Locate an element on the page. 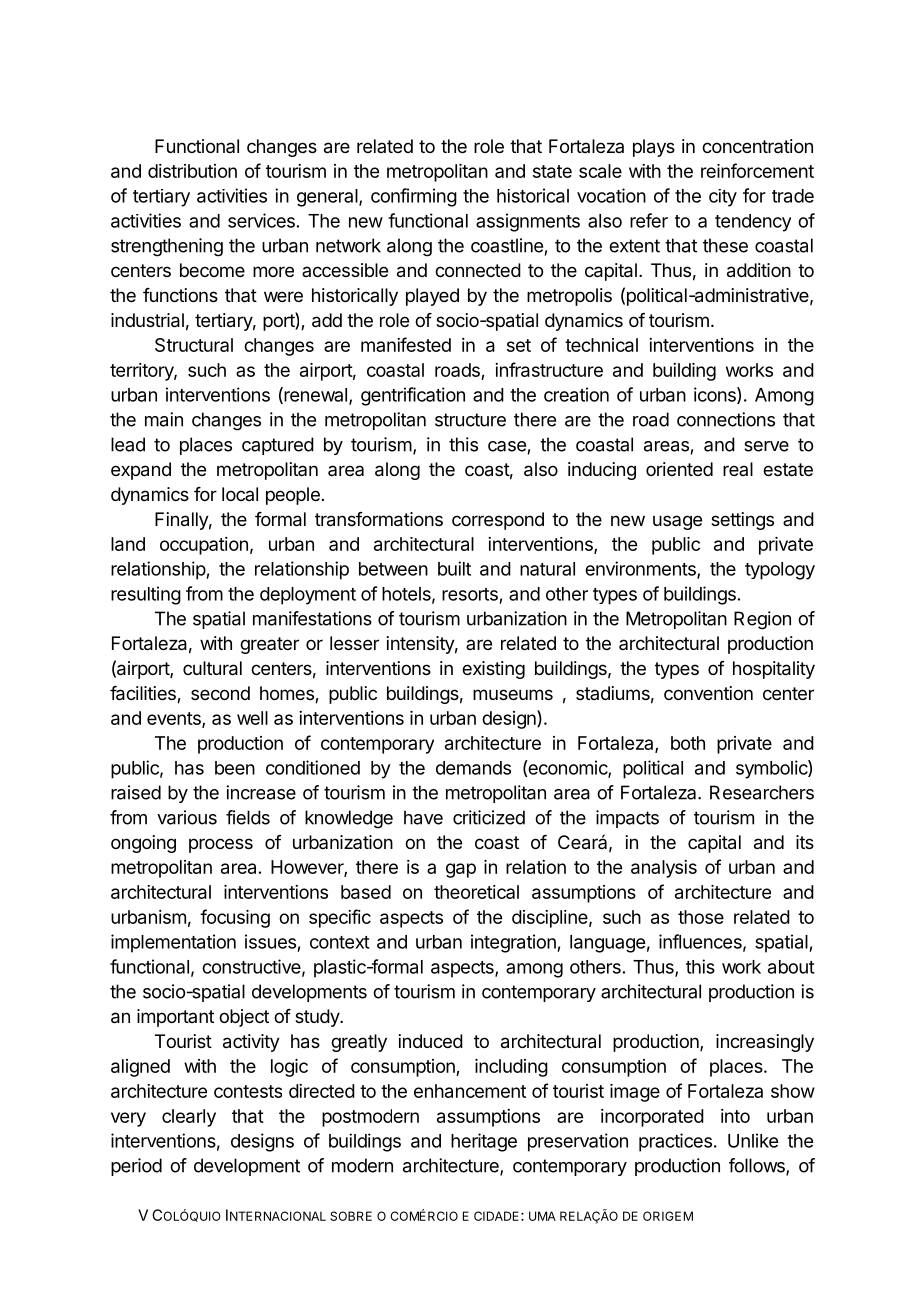 The image size is (924, 1308). settings is located at coordinates (742, 521).
